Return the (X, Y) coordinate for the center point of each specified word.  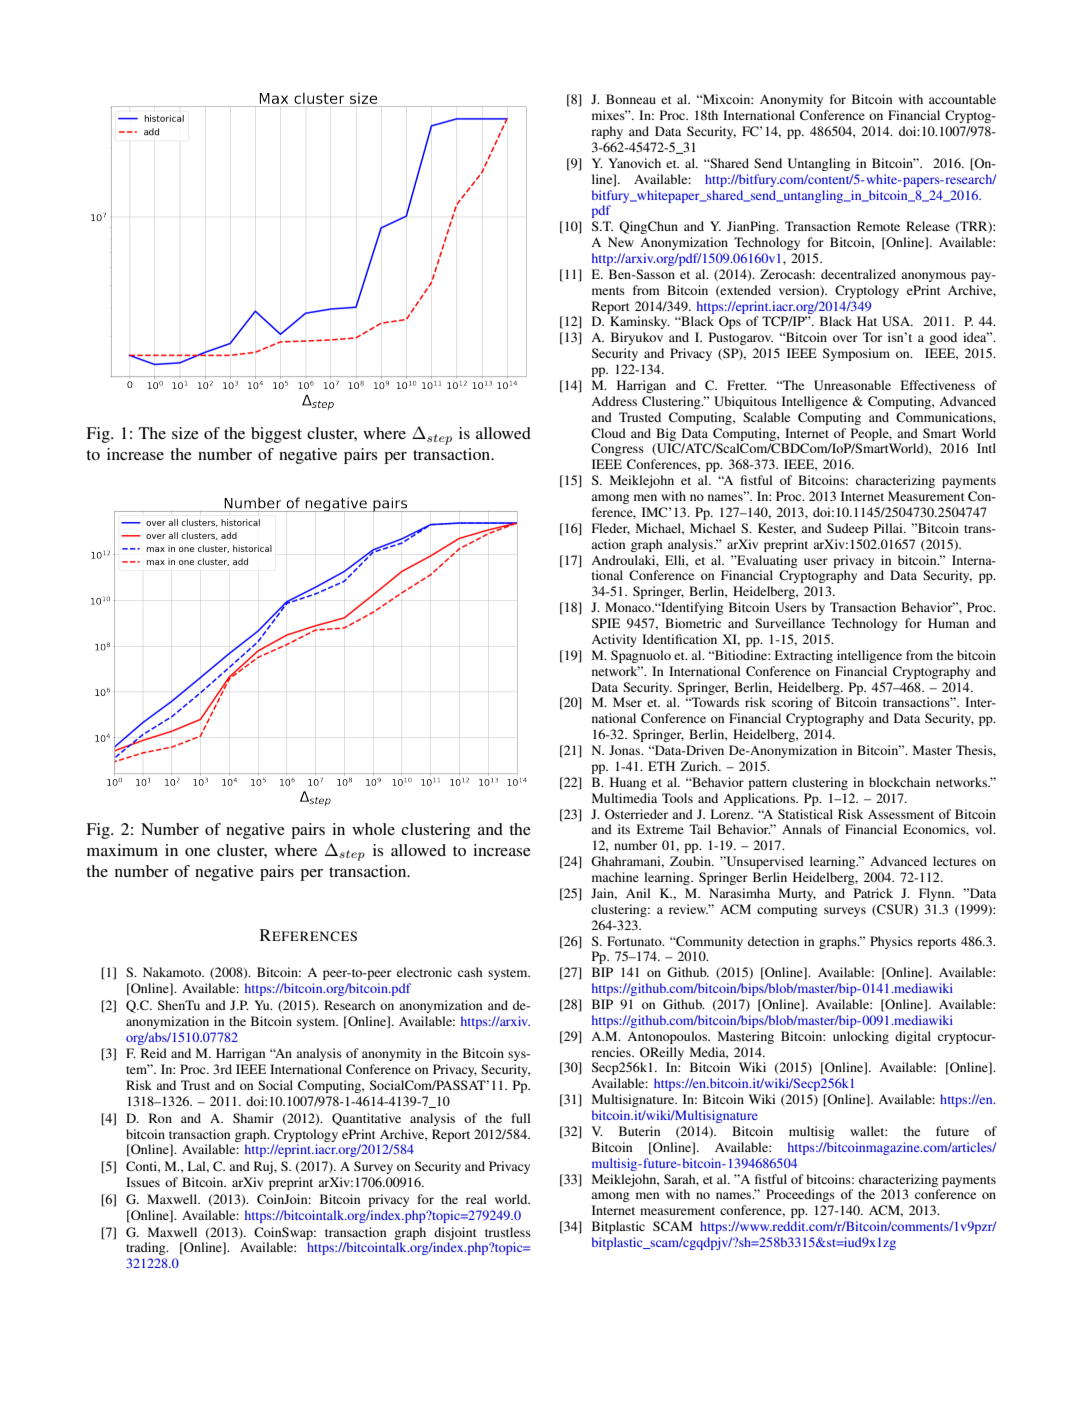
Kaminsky (640, 322)
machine (615, 877)
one (197, 852)
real (476, 1199)
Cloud (608, 433)
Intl (986, 448)
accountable (962, 99)
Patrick (873, 893)
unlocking (861, 1037)
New (621, 242)
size (185, 433)
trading (147, 1248)
